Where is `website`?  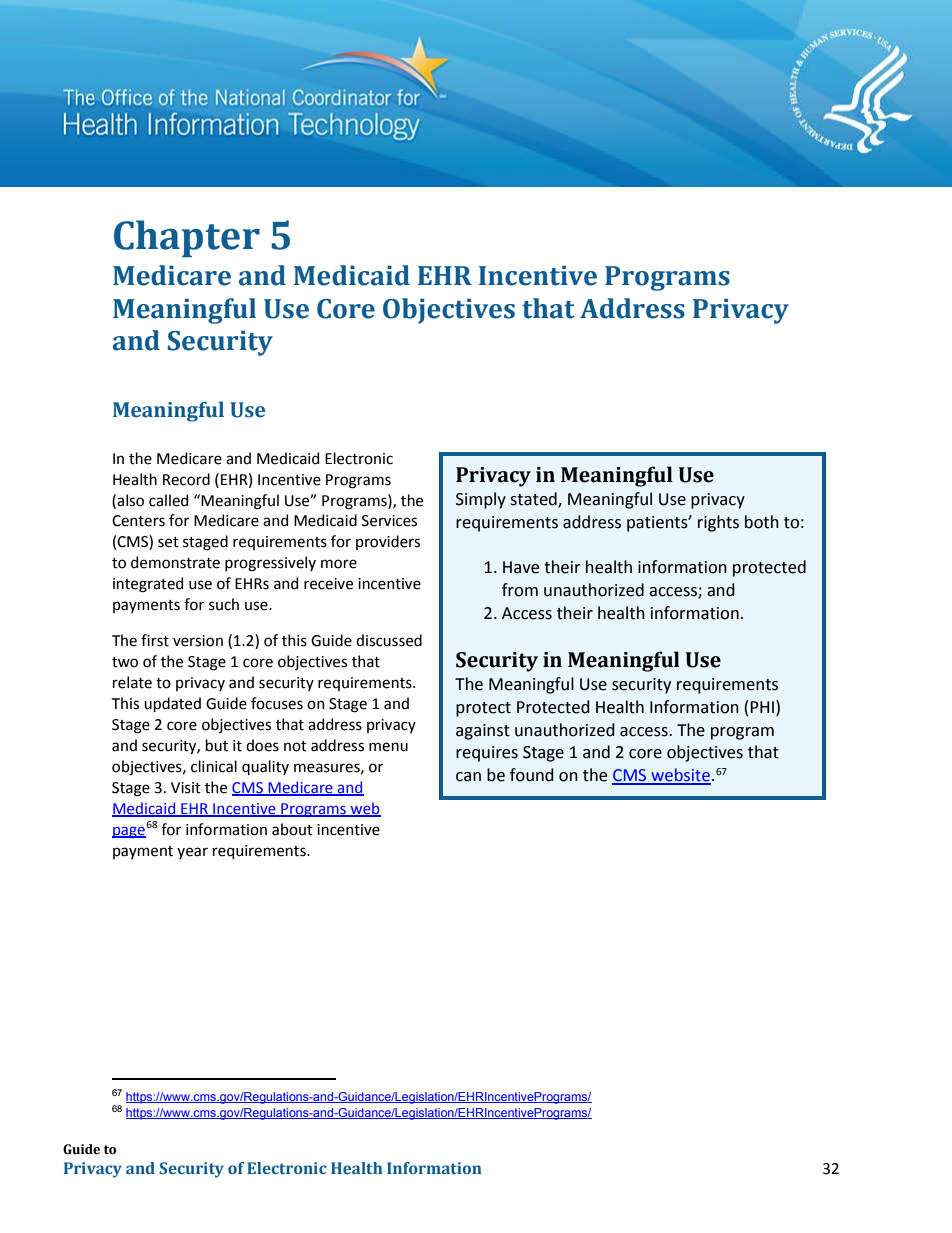 website is located at coordinates (680, 776).
